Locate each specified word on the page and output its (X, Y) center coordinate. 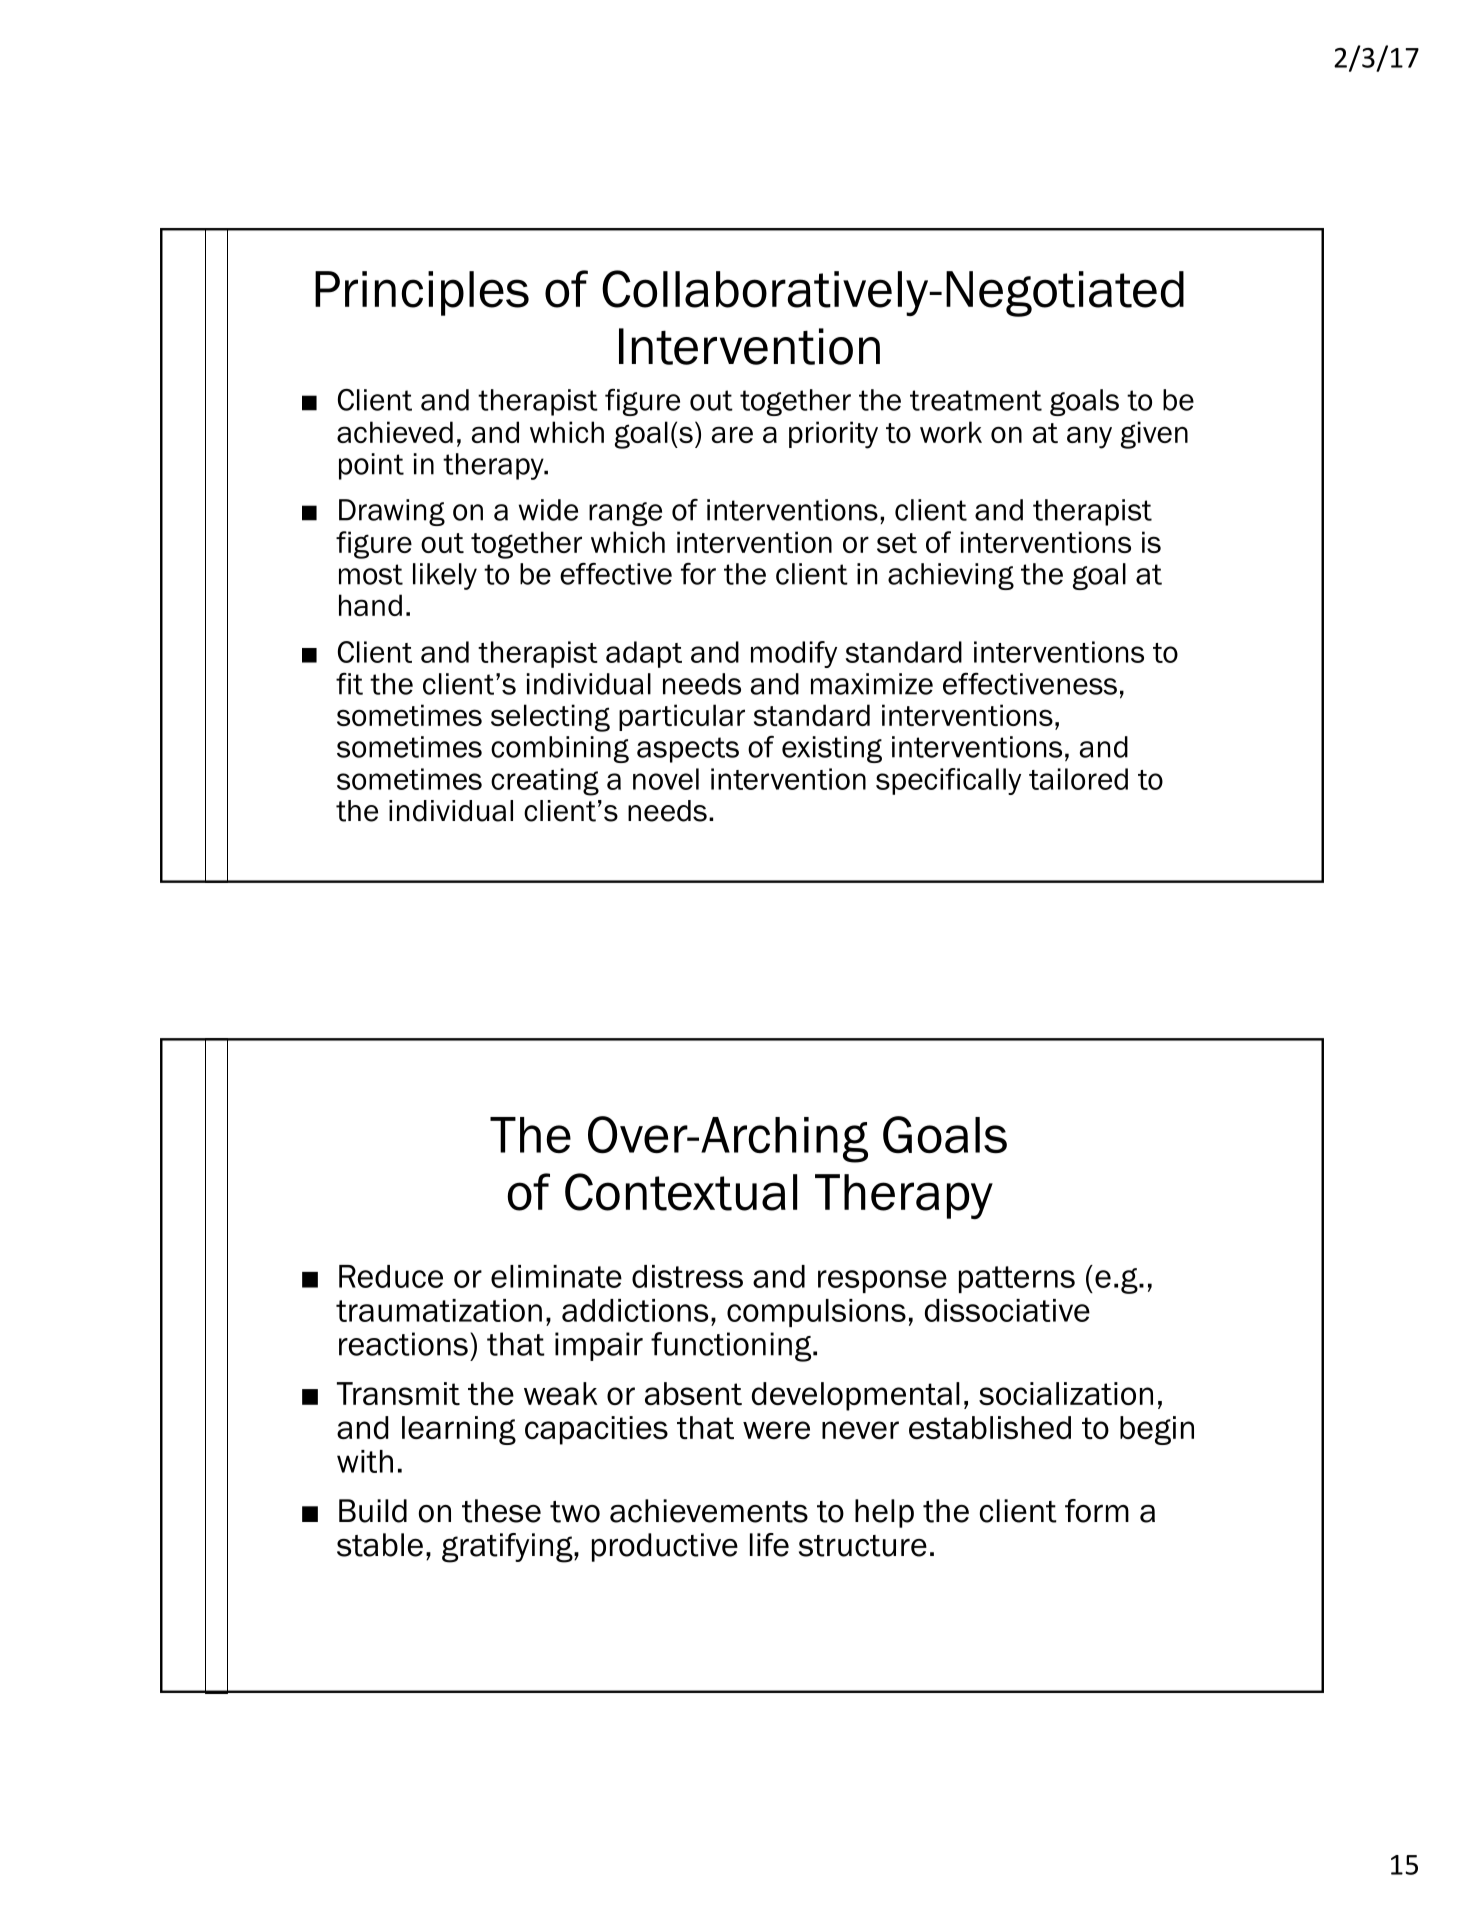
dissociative (1007, 1310)
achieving (951, 576)
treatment (976, 400)
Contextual (681, 1192)
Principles (422, 293)
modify (794, 654)
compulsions (816, 1313)
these (501, 1511)
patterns (1017, 1279)
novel (666, 779)
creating (545, 782)
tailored (1078, 779)
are (732, 434)
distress (687, 1276)
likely (445, 576)
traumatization (439, 1310)
